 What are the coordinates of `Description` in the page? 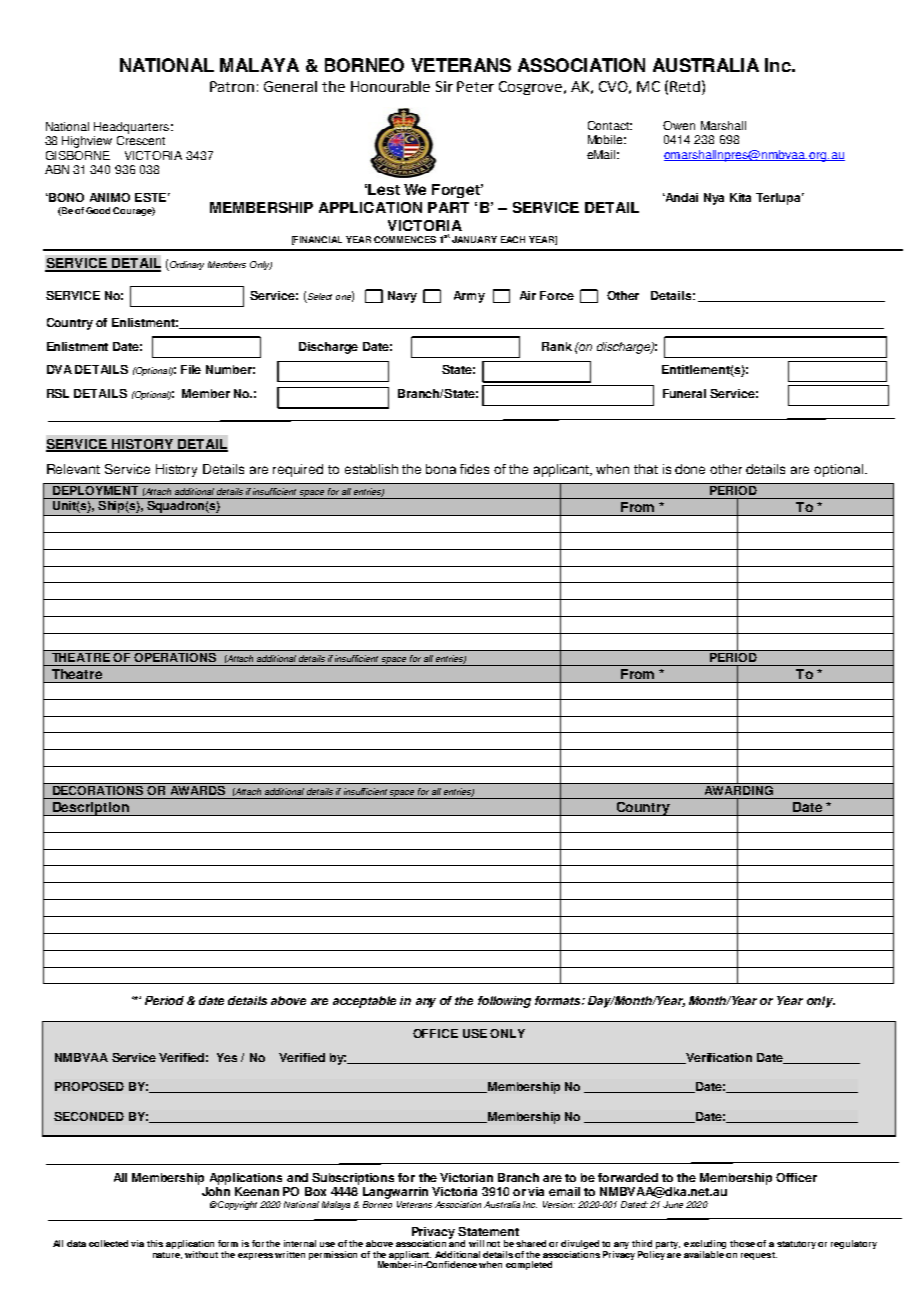 It's located at (91, 809).
